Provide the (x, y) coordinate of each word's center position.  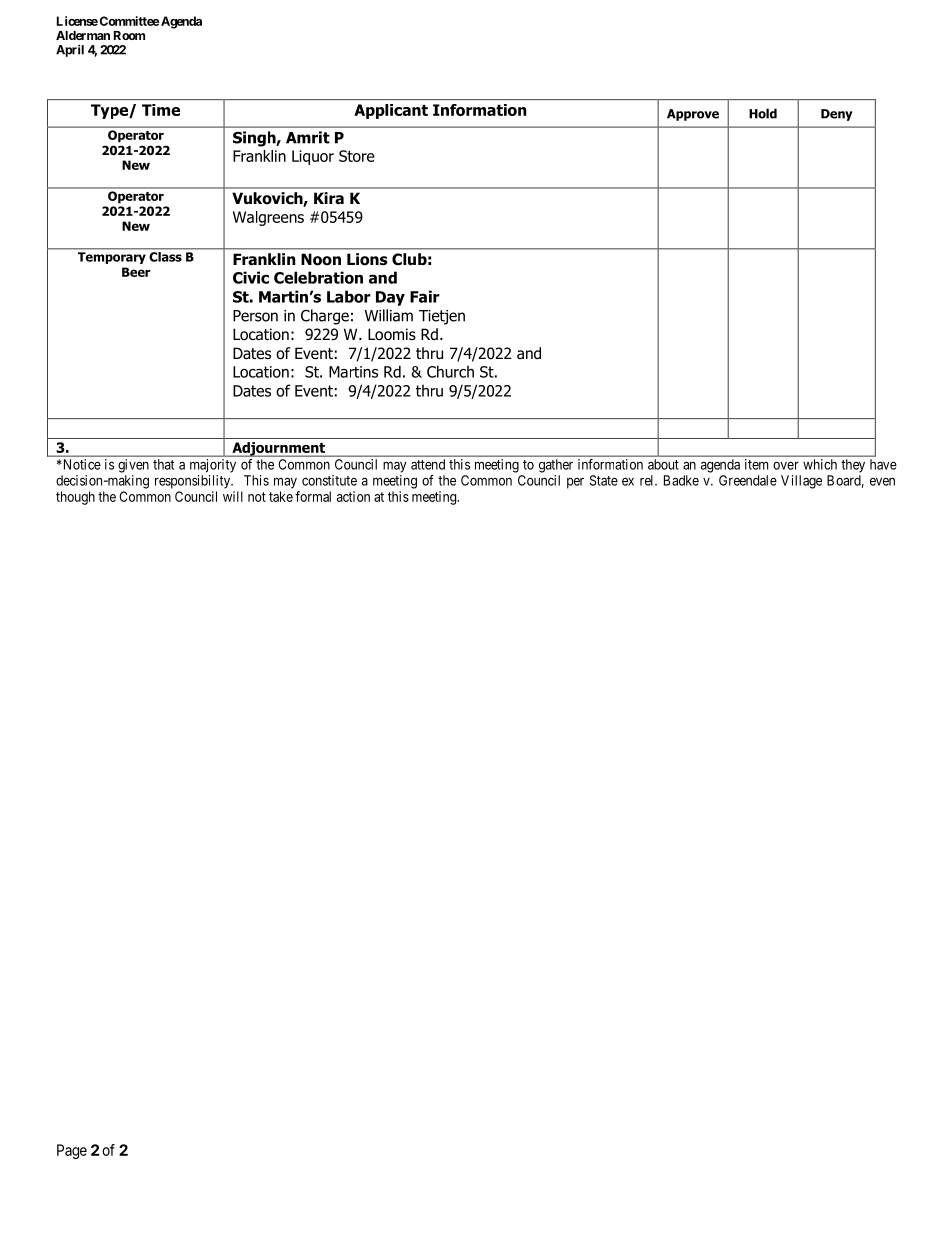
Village (801, 482)
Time (161, 110)
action (353, 496)
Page (72, 1151)
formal (313, 496)
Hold (763, 113)
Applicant (391, 111)
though (75, 498)
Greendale (748, 480)
